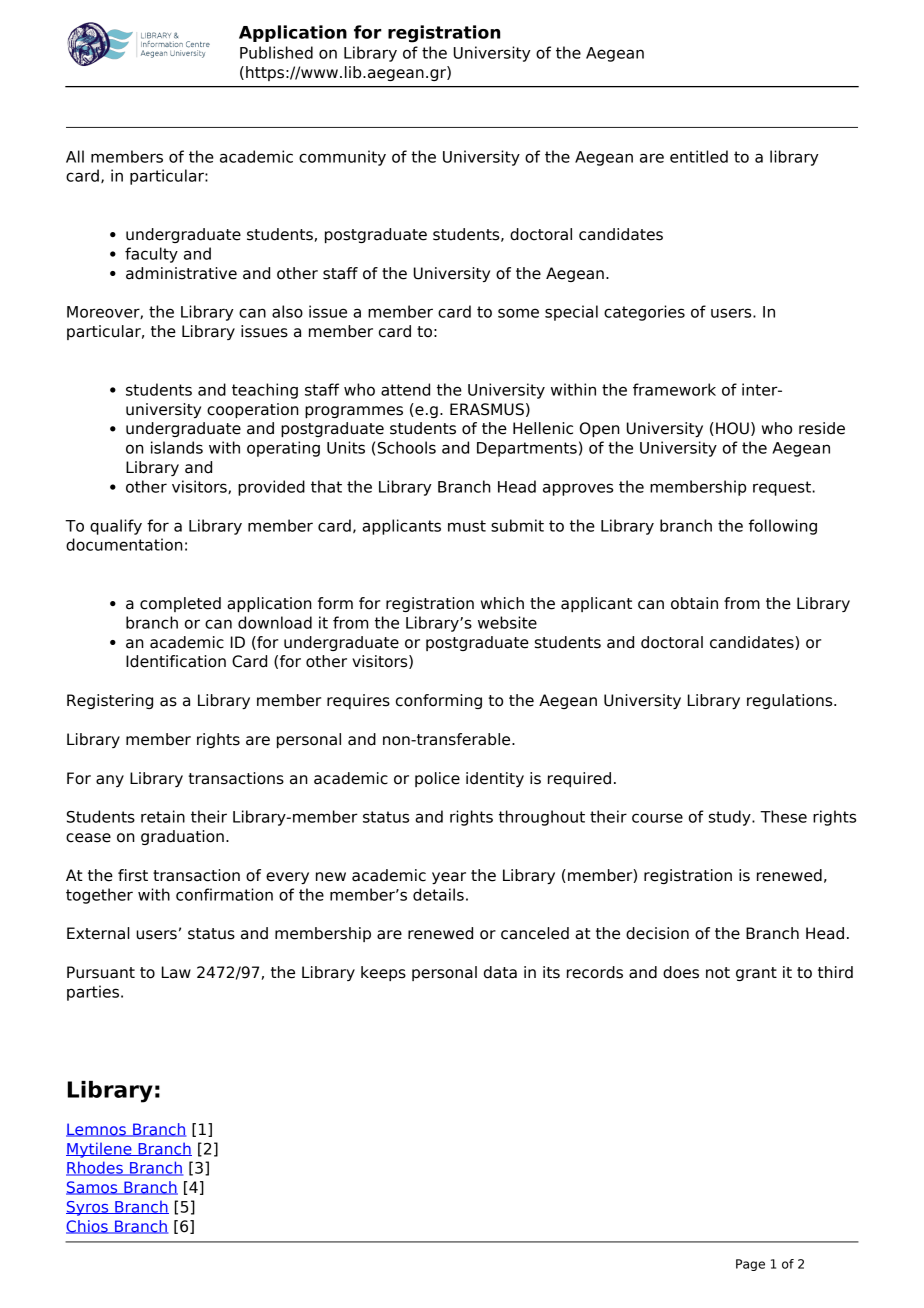 This image has height=1308, width=924. I want to click on Samos, so click(93, 1188).
